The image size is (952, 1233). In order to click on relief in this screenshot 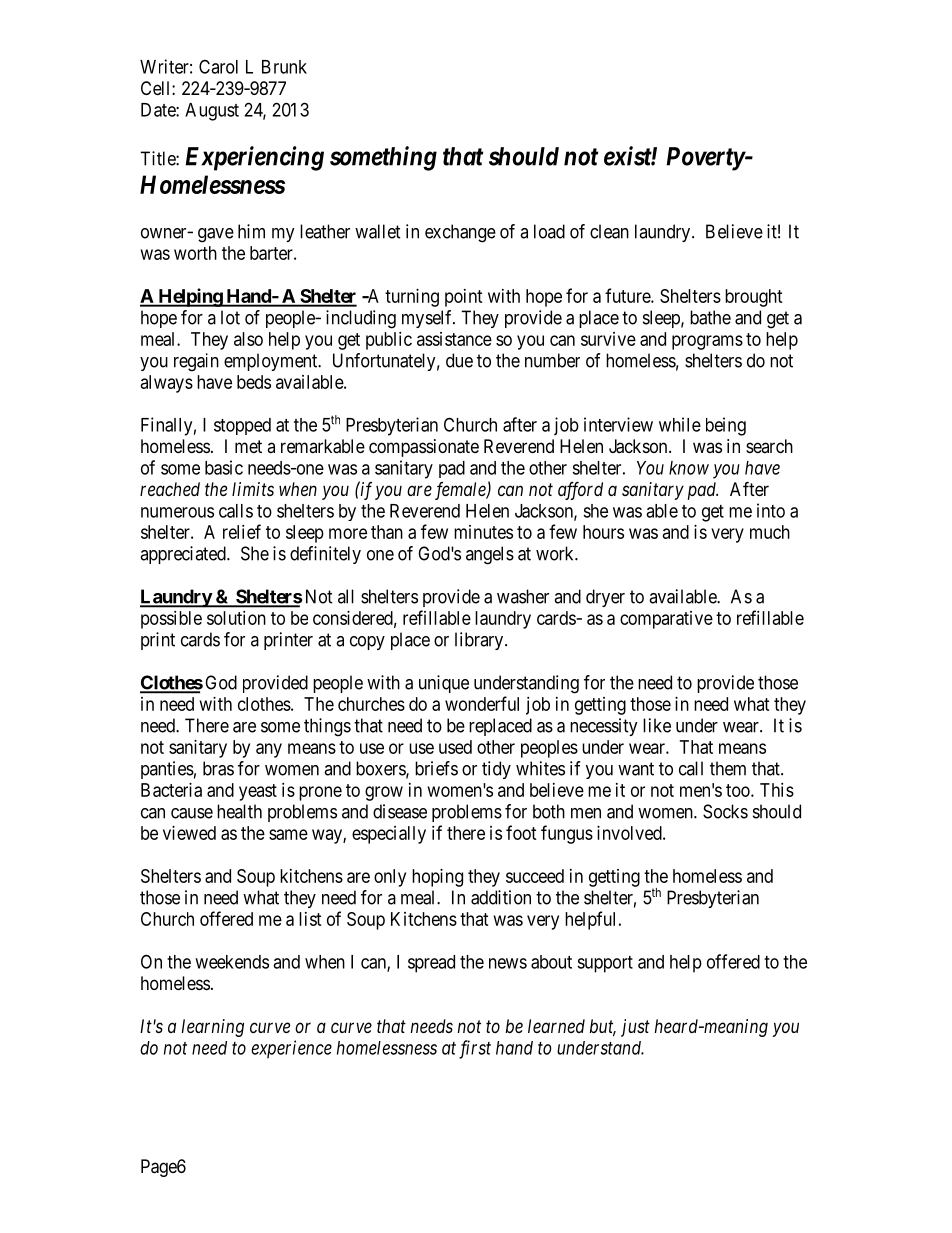, I will do `click(242, 531)`.
